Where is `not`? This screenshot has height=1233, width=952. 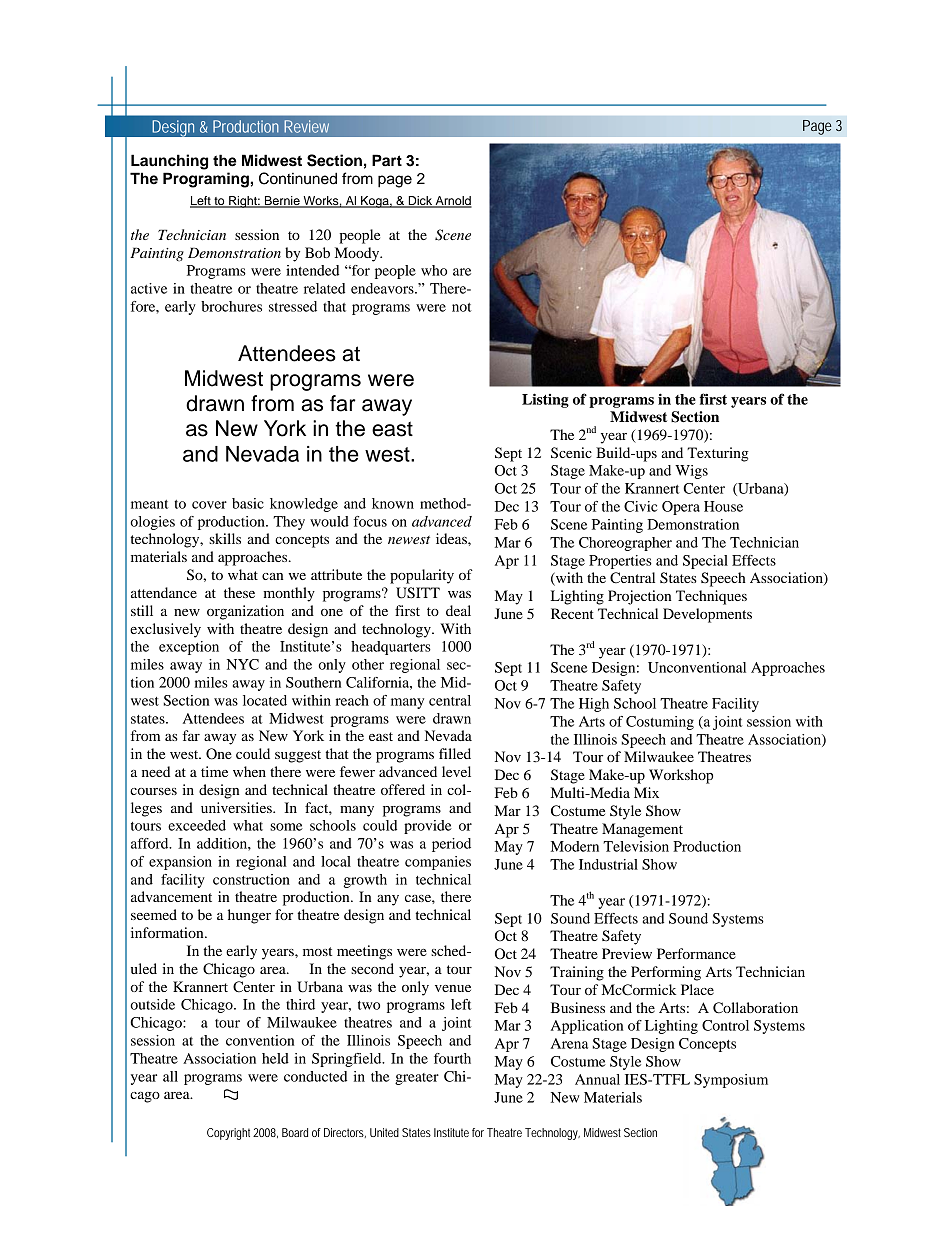
not is located at coordinates (462, 307).
